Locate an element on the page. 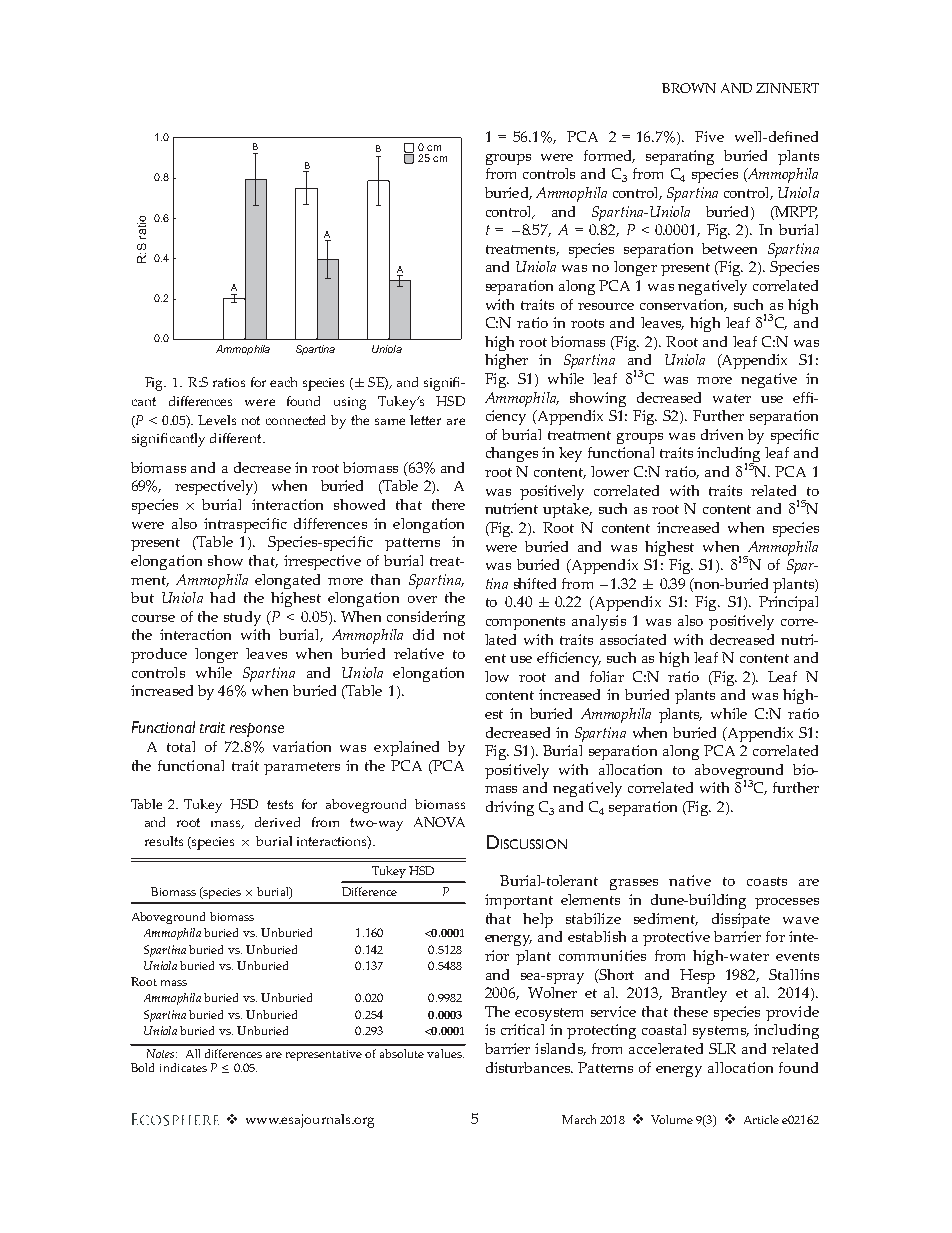  indicates is located at coordinates (183, 1067).
